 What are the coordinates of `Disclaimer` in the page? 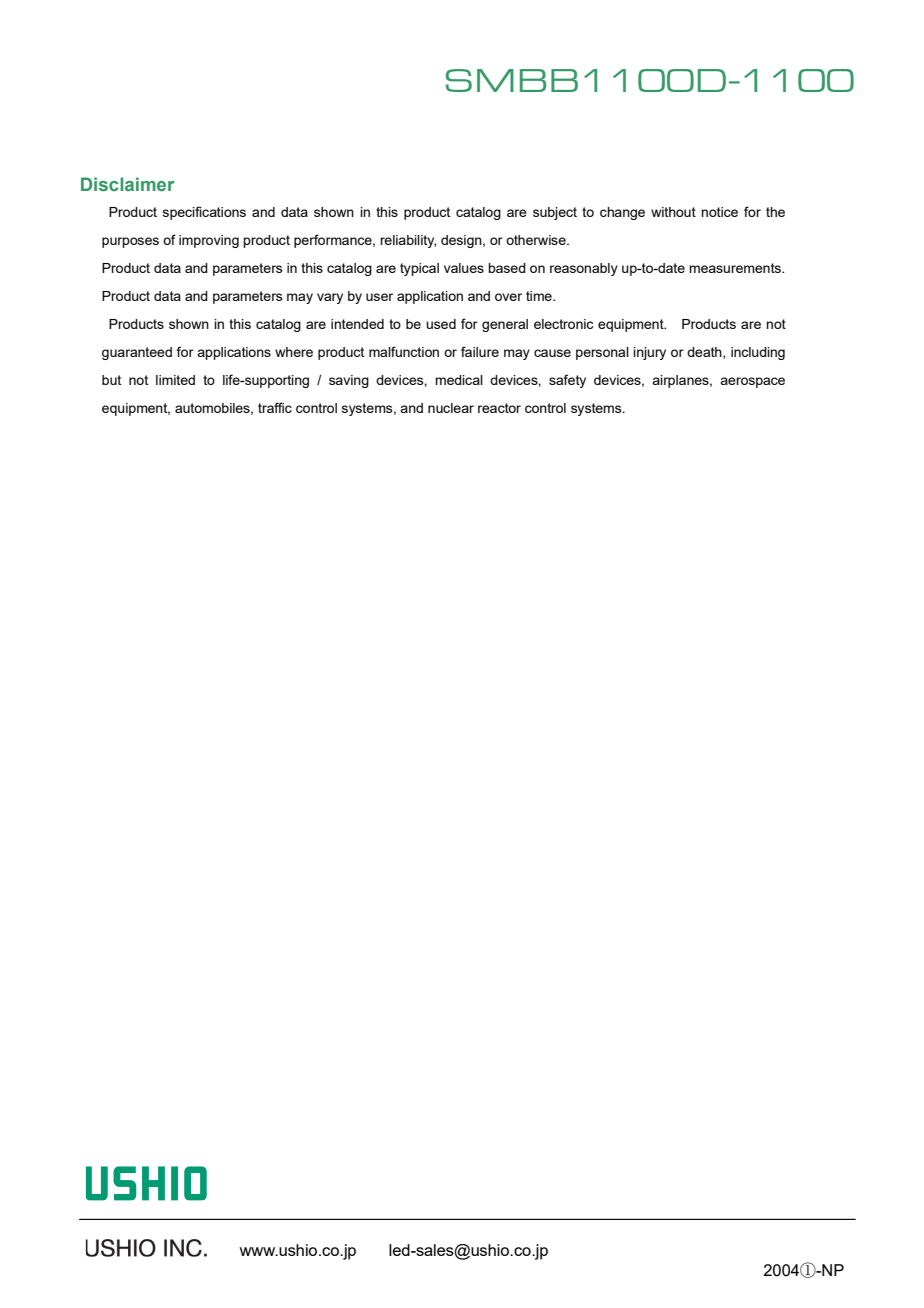 It's located at (128, 184).
